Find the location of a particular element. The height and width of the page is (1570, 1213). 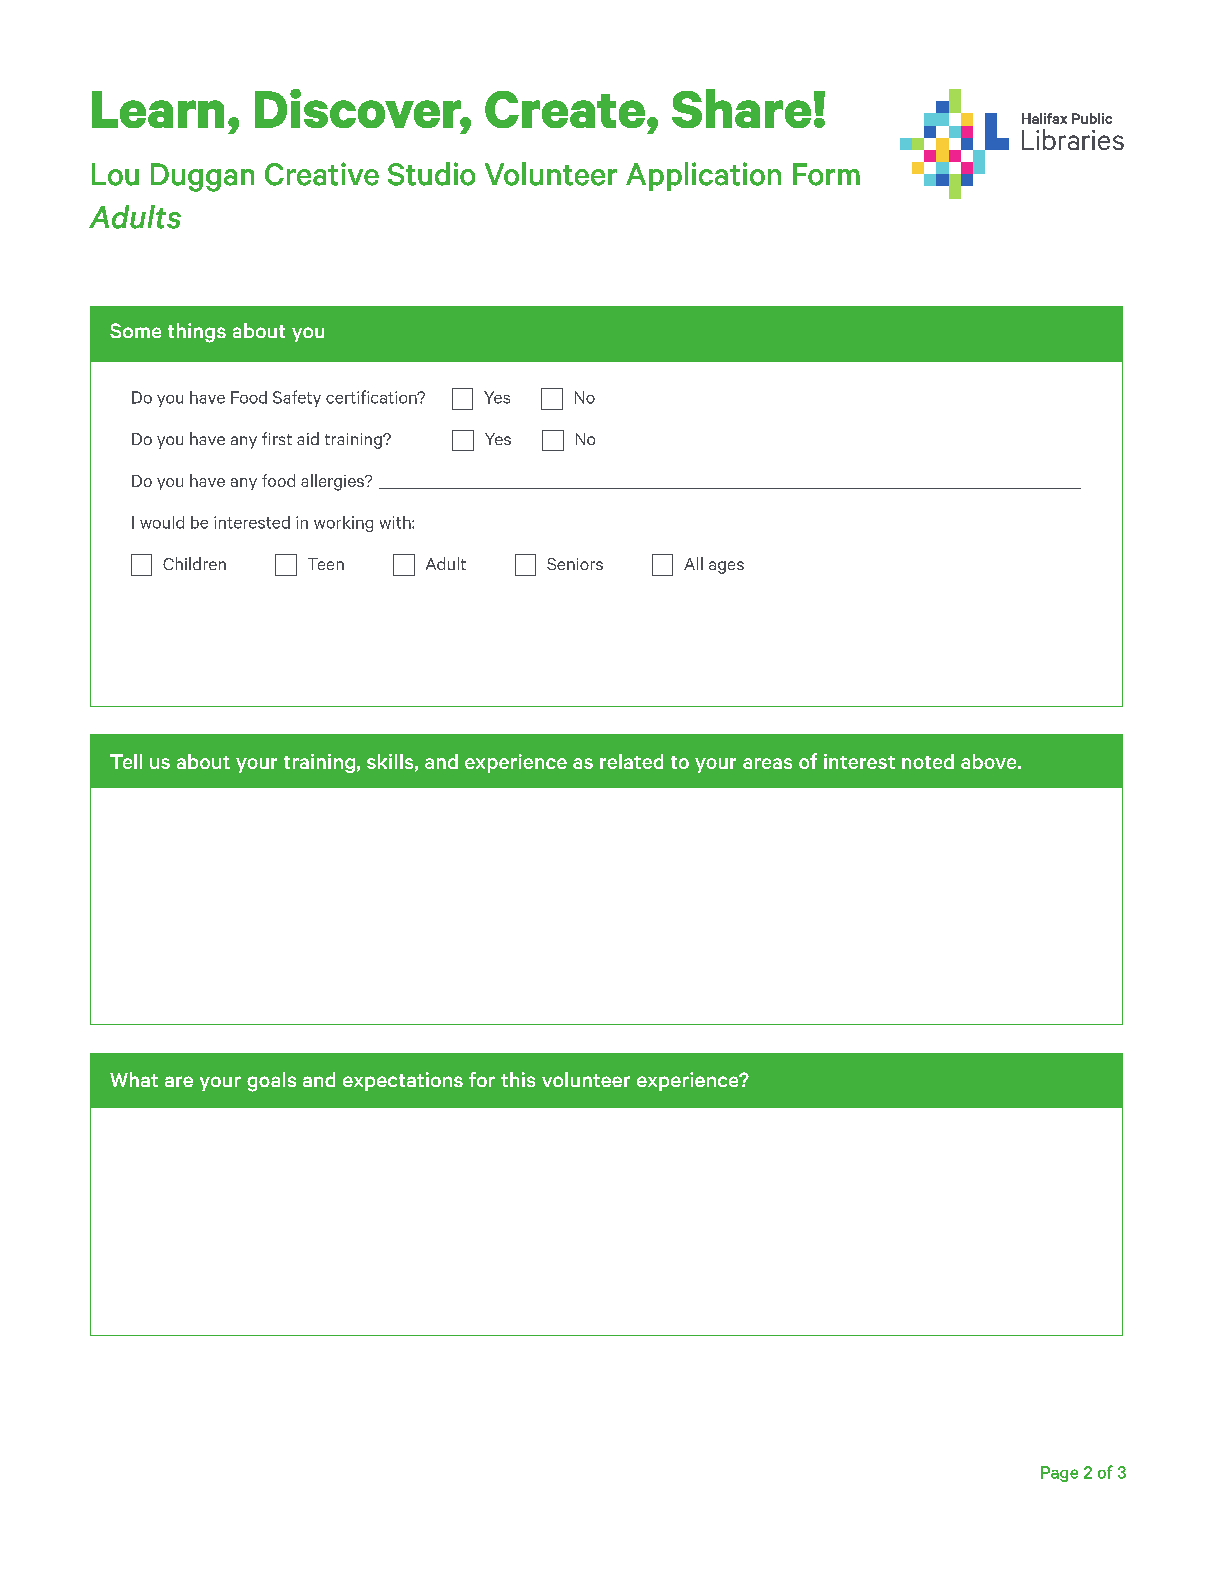

Duggan is located at coordinates (202, 177).
